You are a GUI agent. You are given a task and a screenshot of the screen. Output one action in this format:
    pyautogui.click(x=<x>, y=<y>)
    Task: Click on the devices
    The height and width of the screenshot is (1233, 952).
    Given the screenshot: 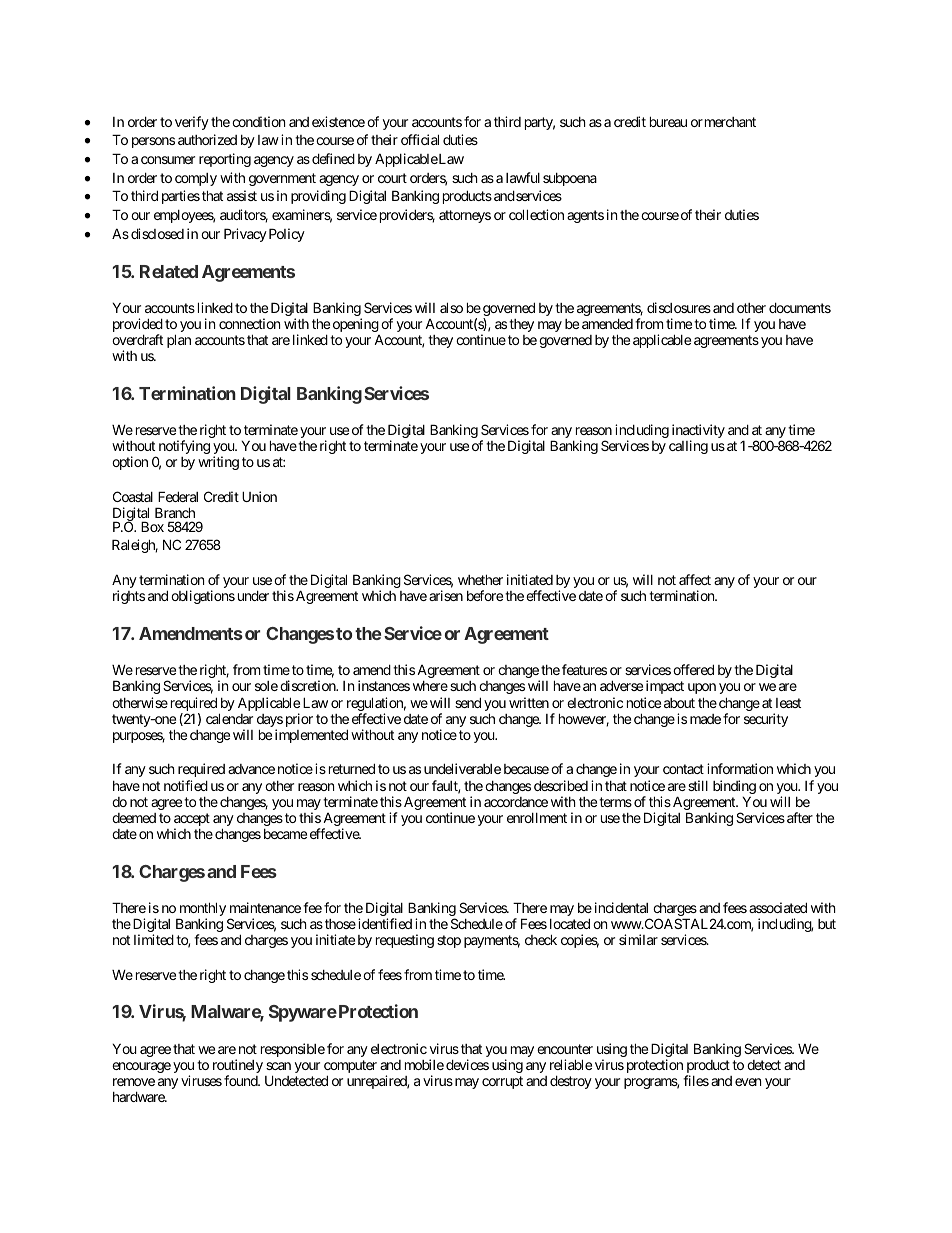 What is the action you would take?
    pyautogui.click(x=467, y=1064)
